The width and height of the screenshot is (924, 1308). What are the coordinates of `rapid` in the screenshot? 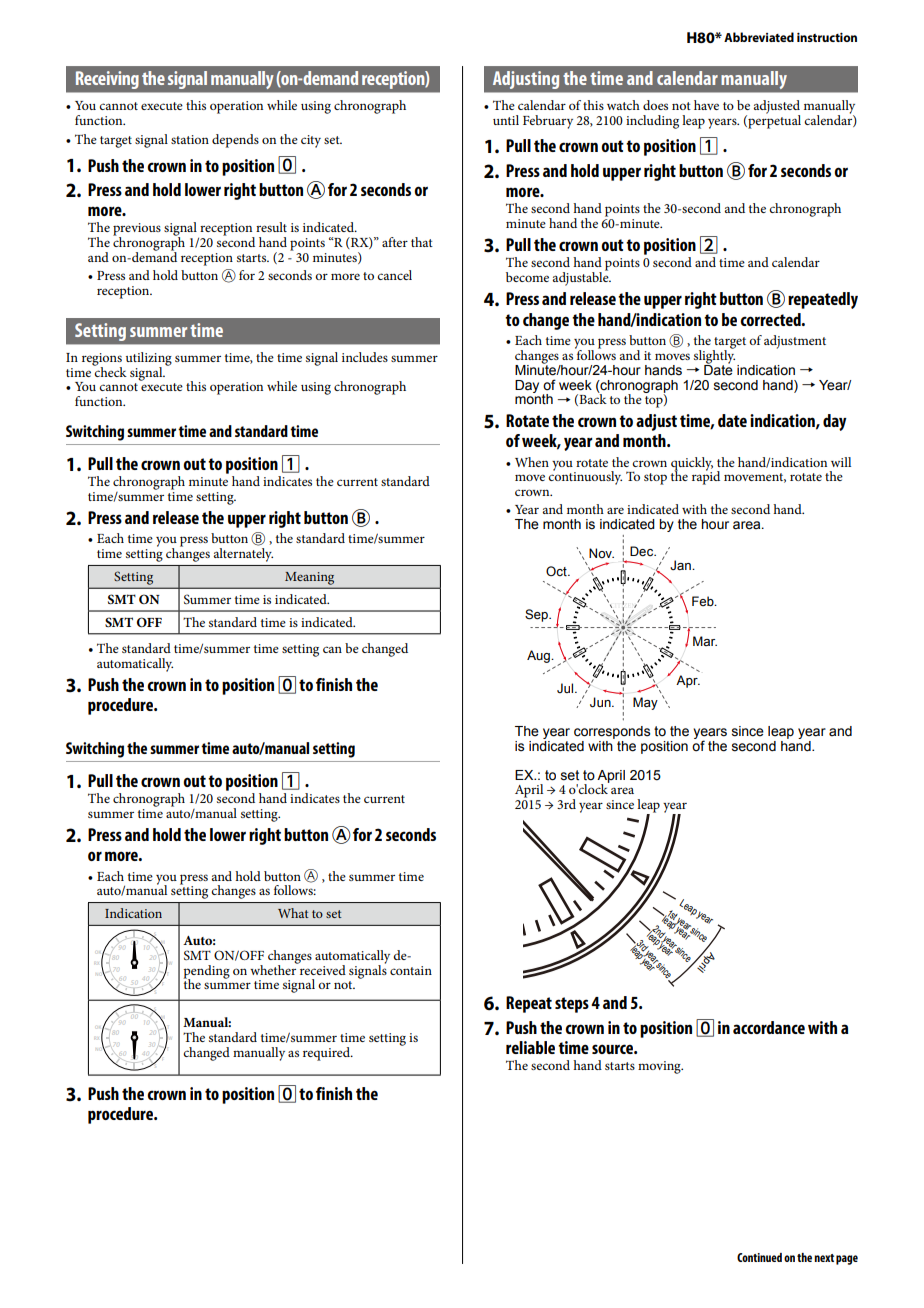 It's located at (706, 477).
